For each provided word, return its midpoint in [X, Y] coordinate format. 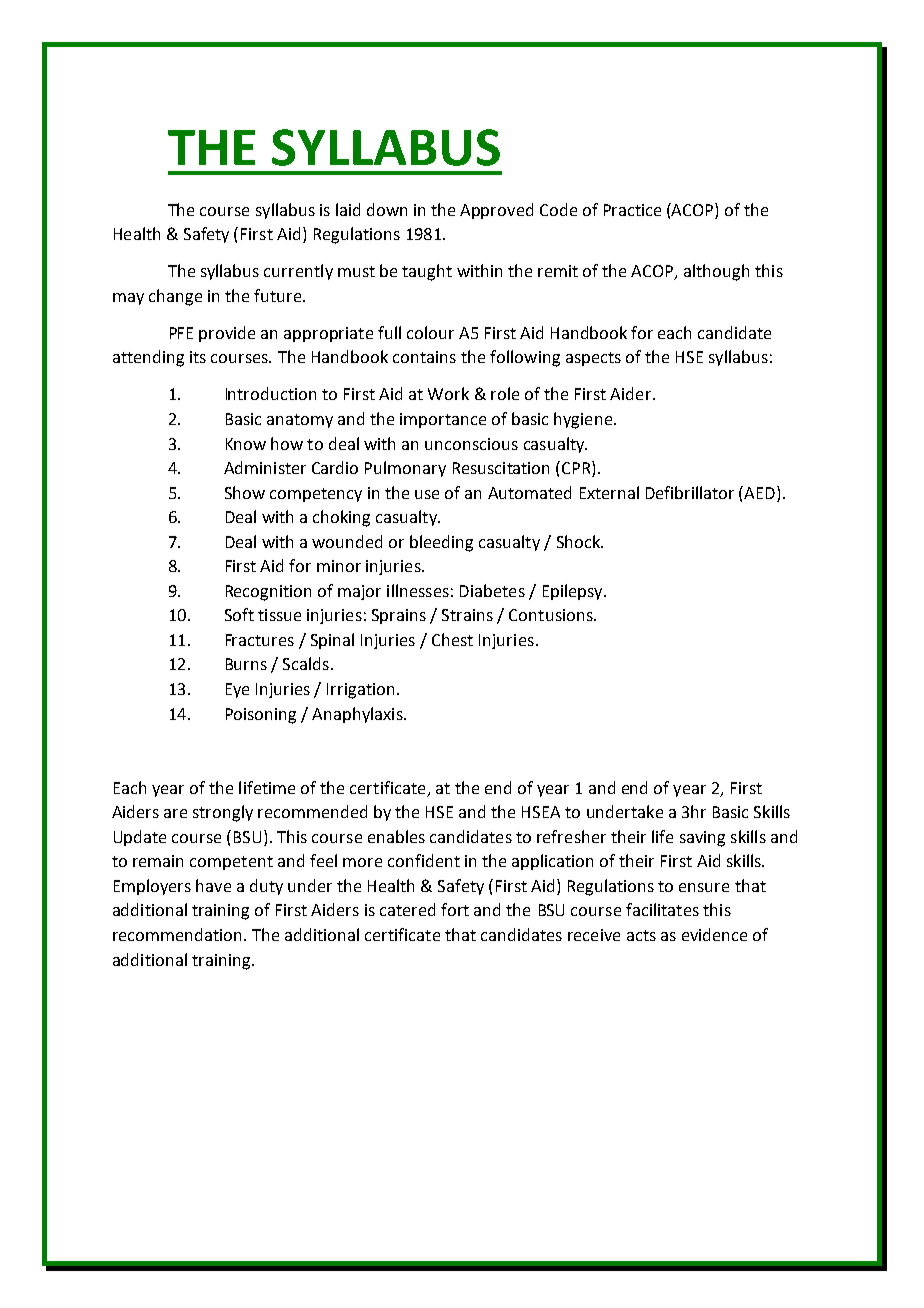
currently [298, 272]
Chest [452, 639]
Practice [632, 210]
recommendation [177, 934]
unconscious [471, 444]
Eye [237, 690]
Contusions [552, 615]
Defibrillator [690, 492]
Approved [496, 211]
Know [246, 444]
